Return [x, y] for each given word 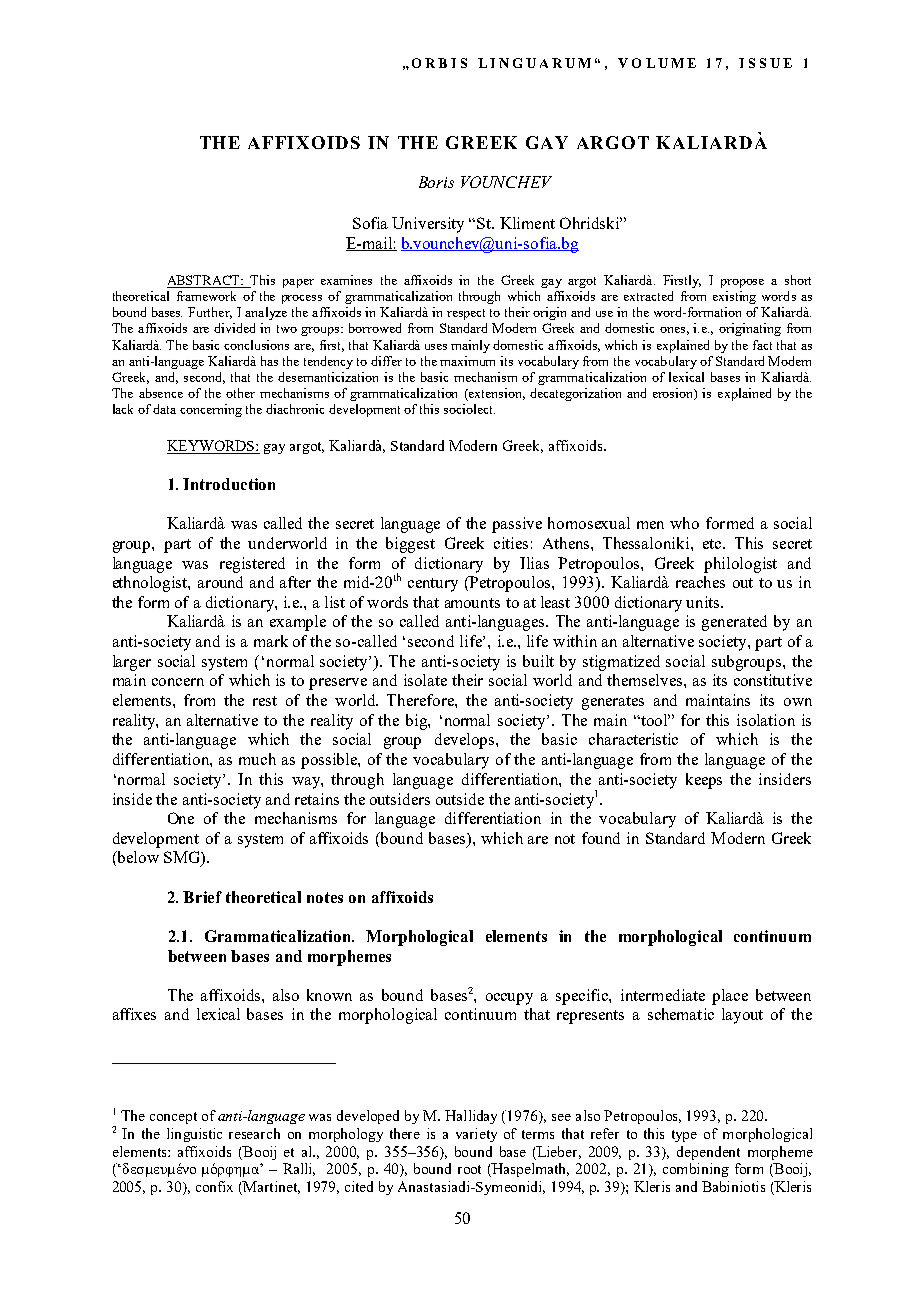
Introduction [229, 484]
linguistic [194, 1135]
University [428, 225]
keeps [704, 781]
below [137, 858]
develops [466, 741]
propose [742, 283]
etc [713, 544]
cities [511, 543]
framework [206, 296]
